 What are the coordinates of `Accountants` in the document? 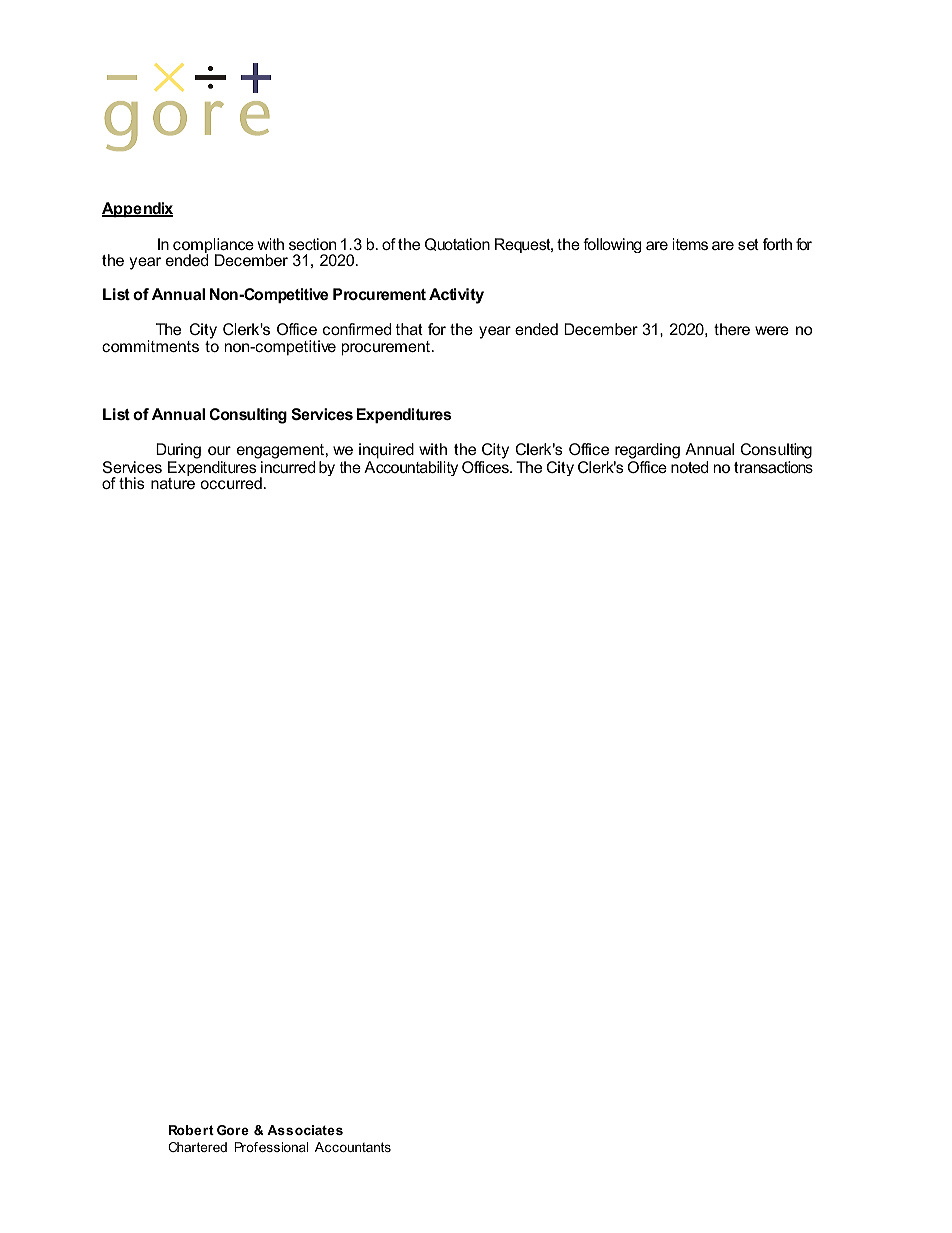 It's located at (353, 1147).
